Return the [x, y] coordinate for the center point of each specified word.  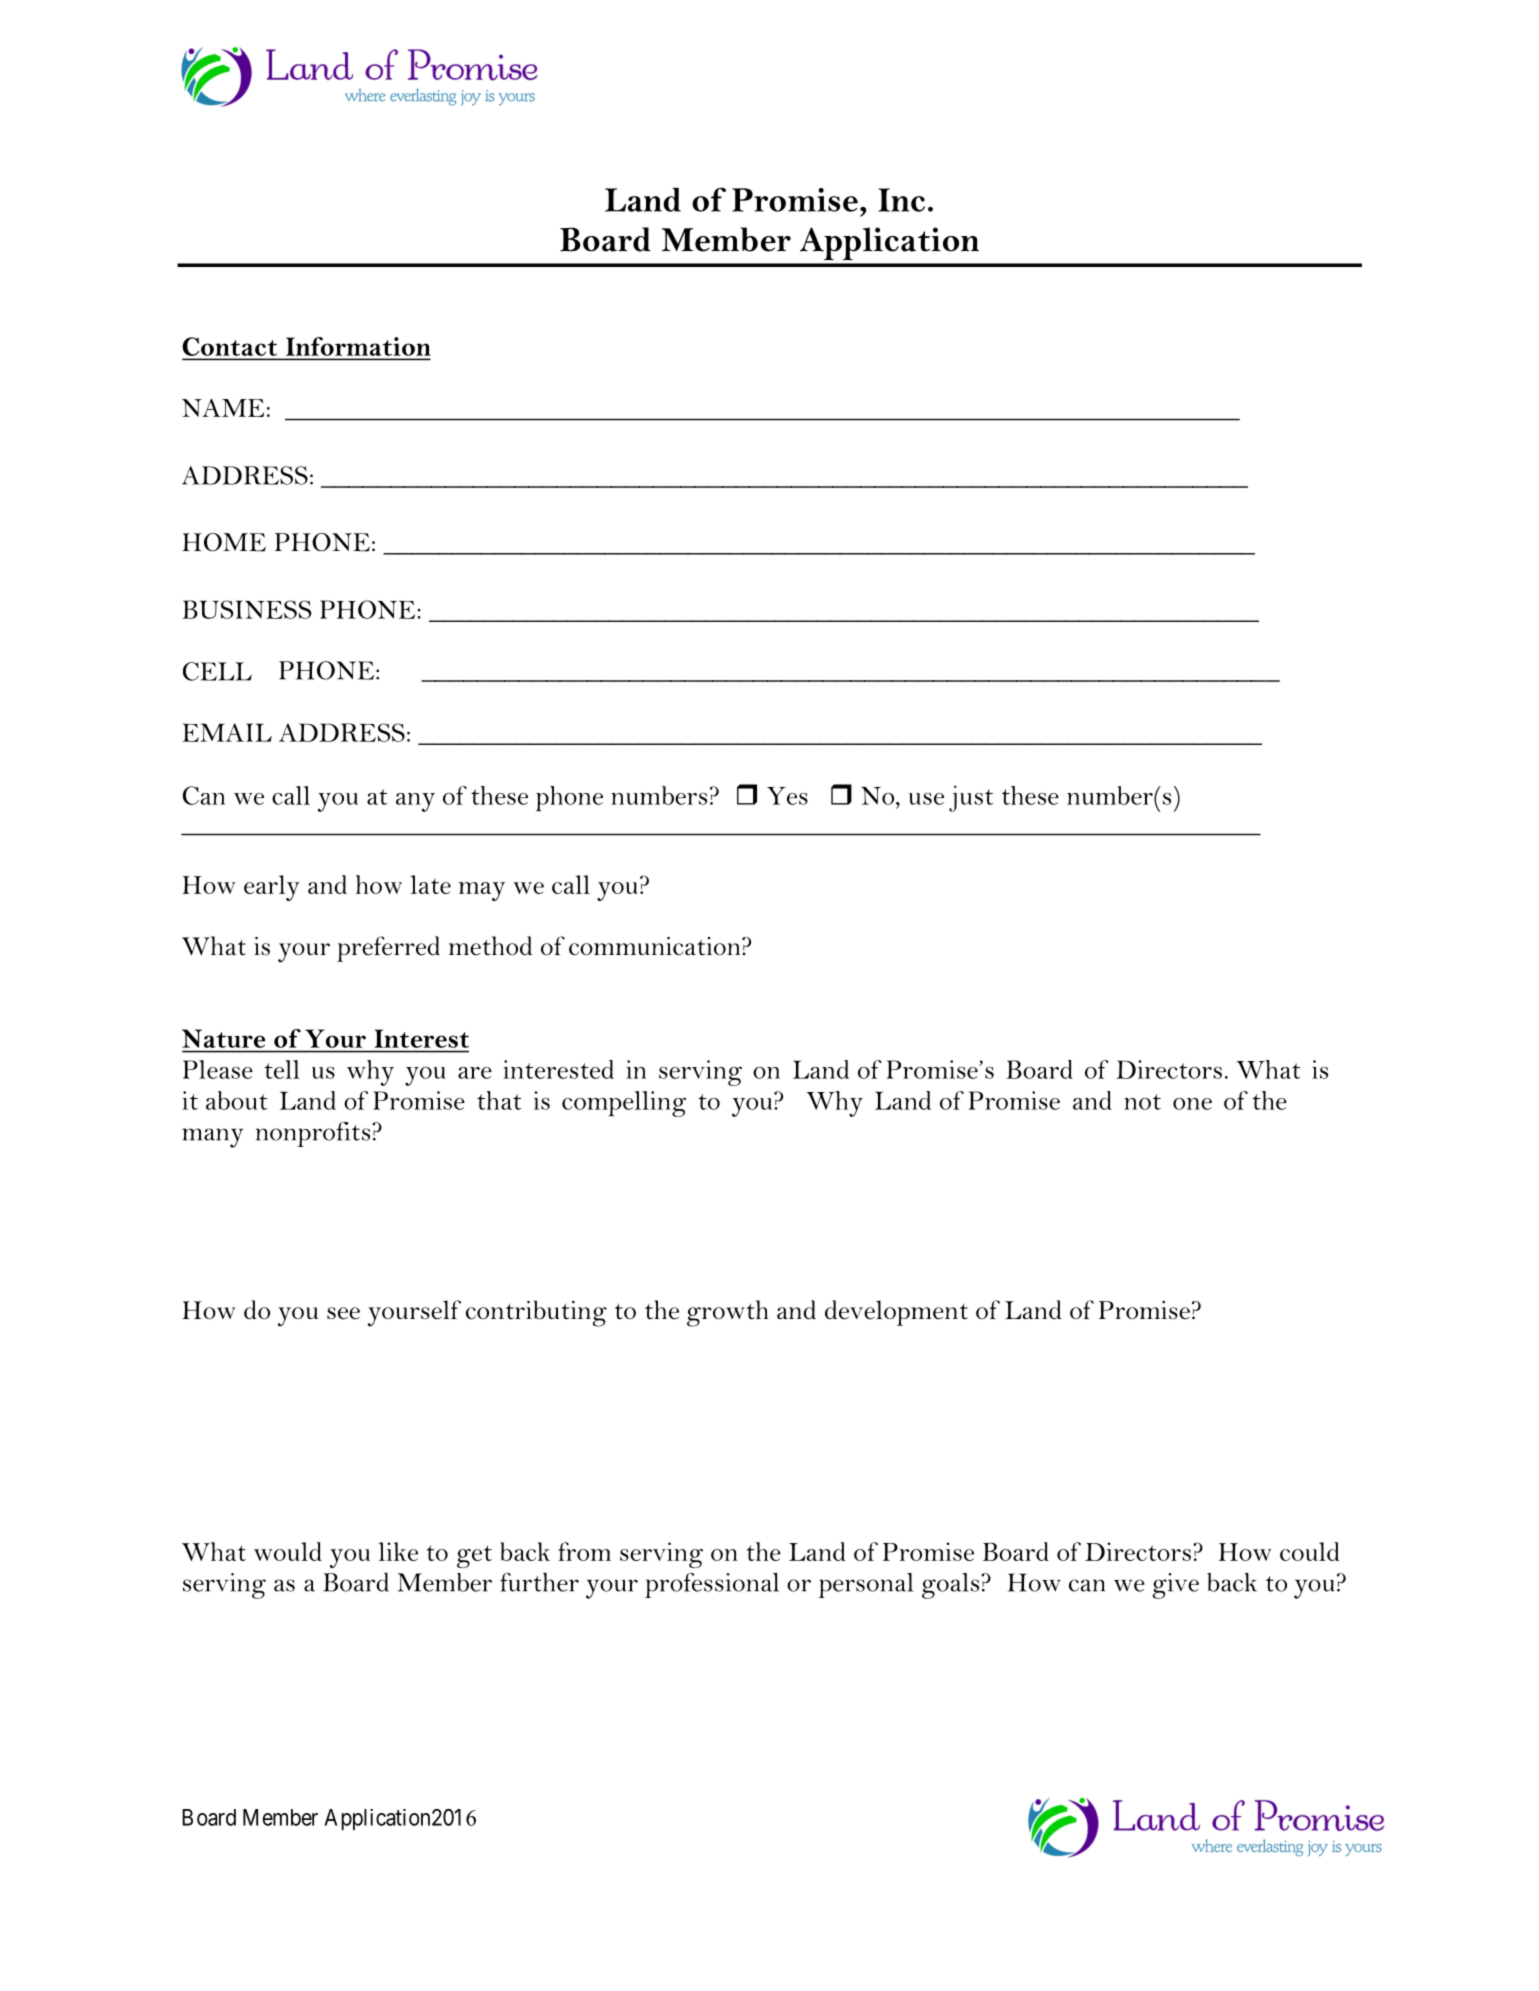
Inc [901, 200]
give [1176, 1586]
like [398, 1551]
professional [712, 1585]
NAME [223, 407]
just [971, 798]
